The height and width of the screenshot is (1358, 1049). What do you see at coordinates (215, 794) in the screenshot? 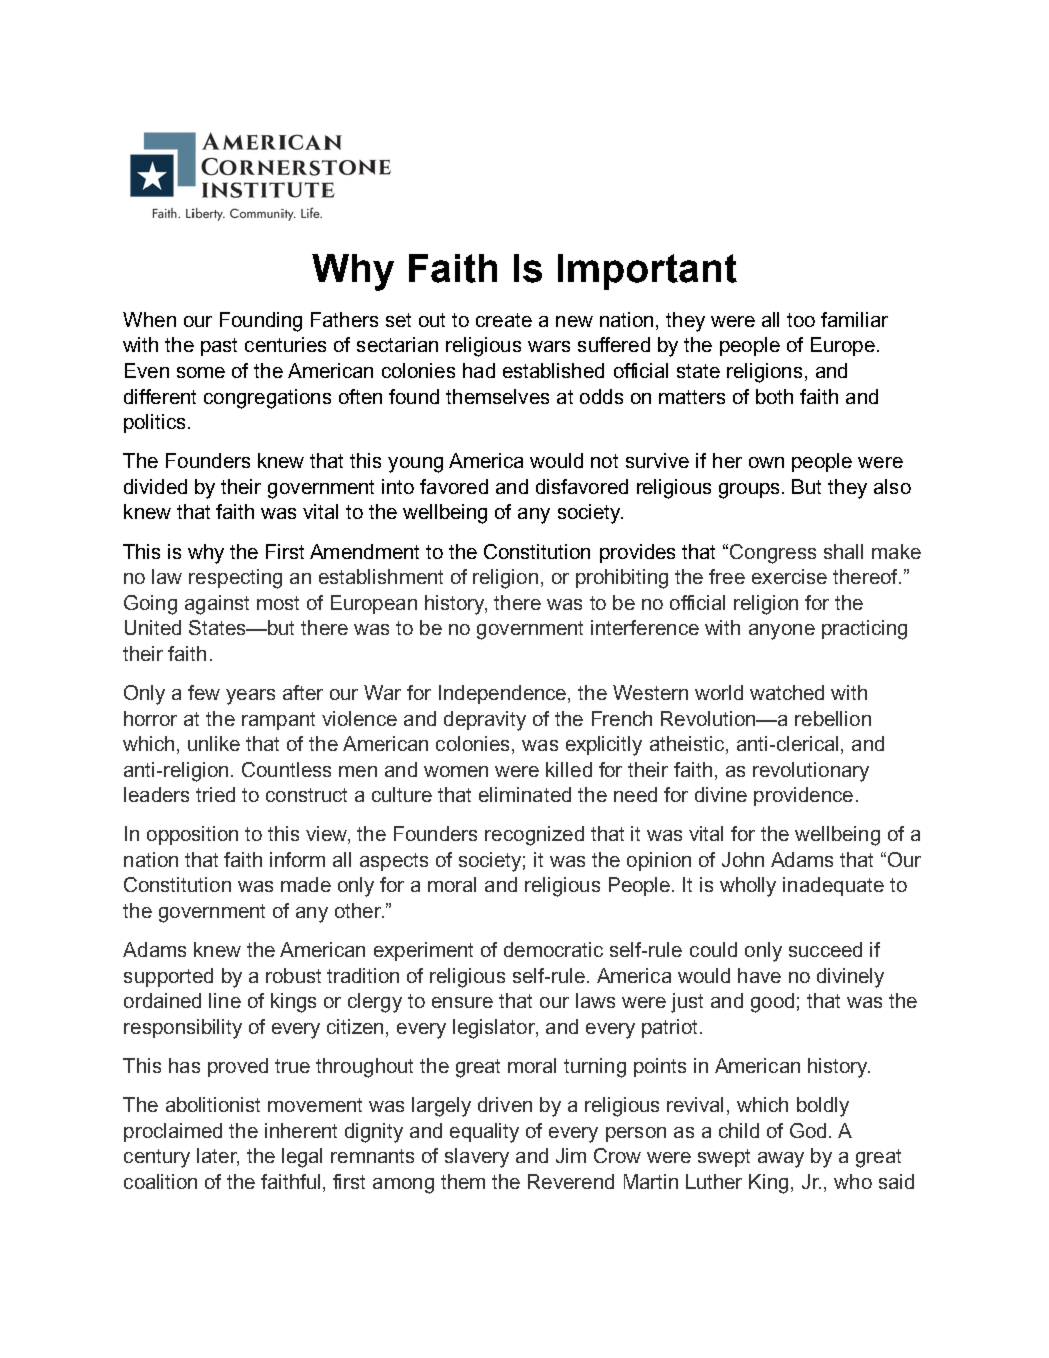
I see `tried` at bounding box center [215, 794].
